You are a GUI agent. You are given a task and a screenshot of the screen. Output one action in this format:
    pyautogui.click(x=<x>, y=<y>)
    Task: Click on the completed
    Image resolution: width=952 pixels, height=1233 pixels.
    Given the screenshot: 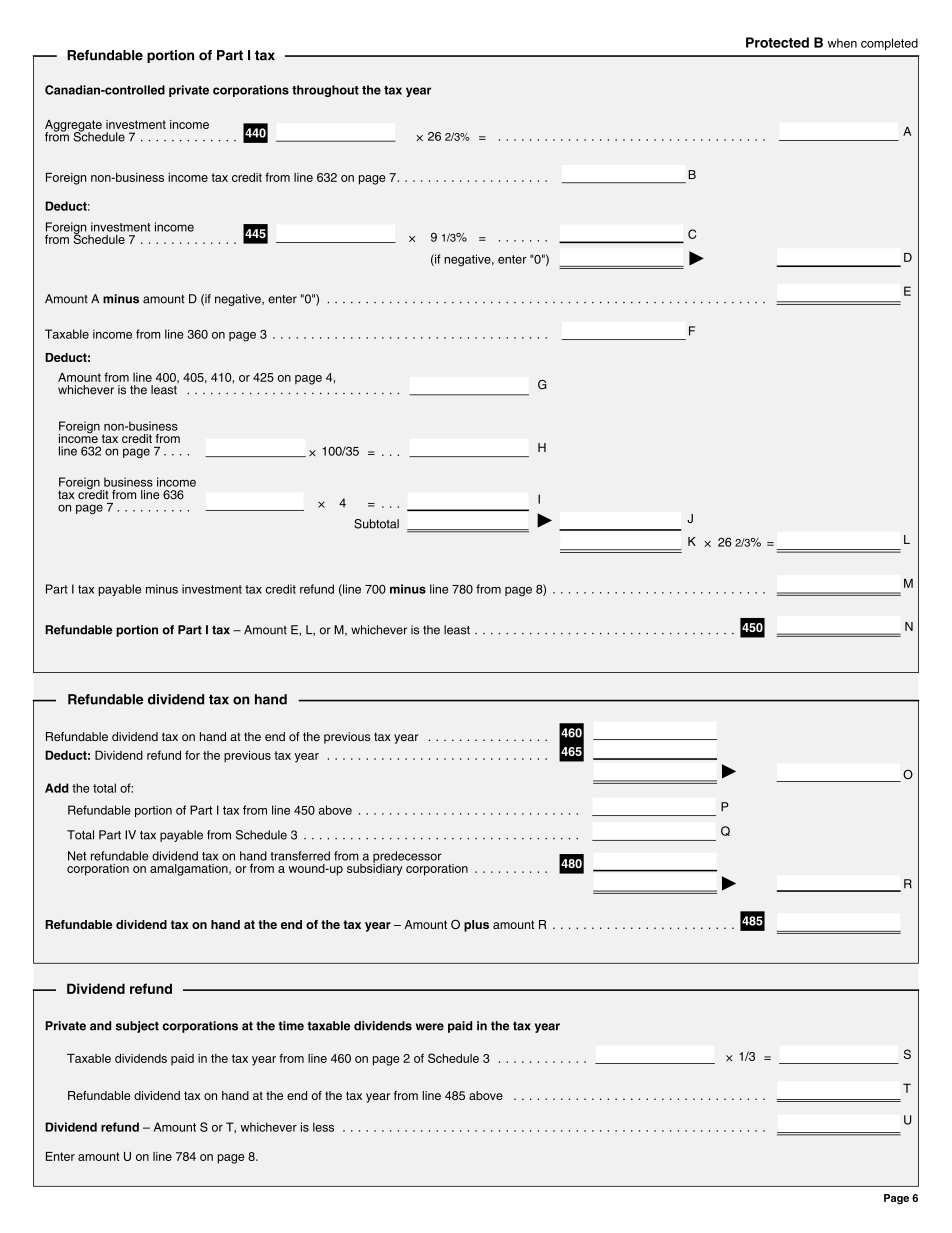 What is the action you would take?
    pyautogui.click(x=889, y=44)
